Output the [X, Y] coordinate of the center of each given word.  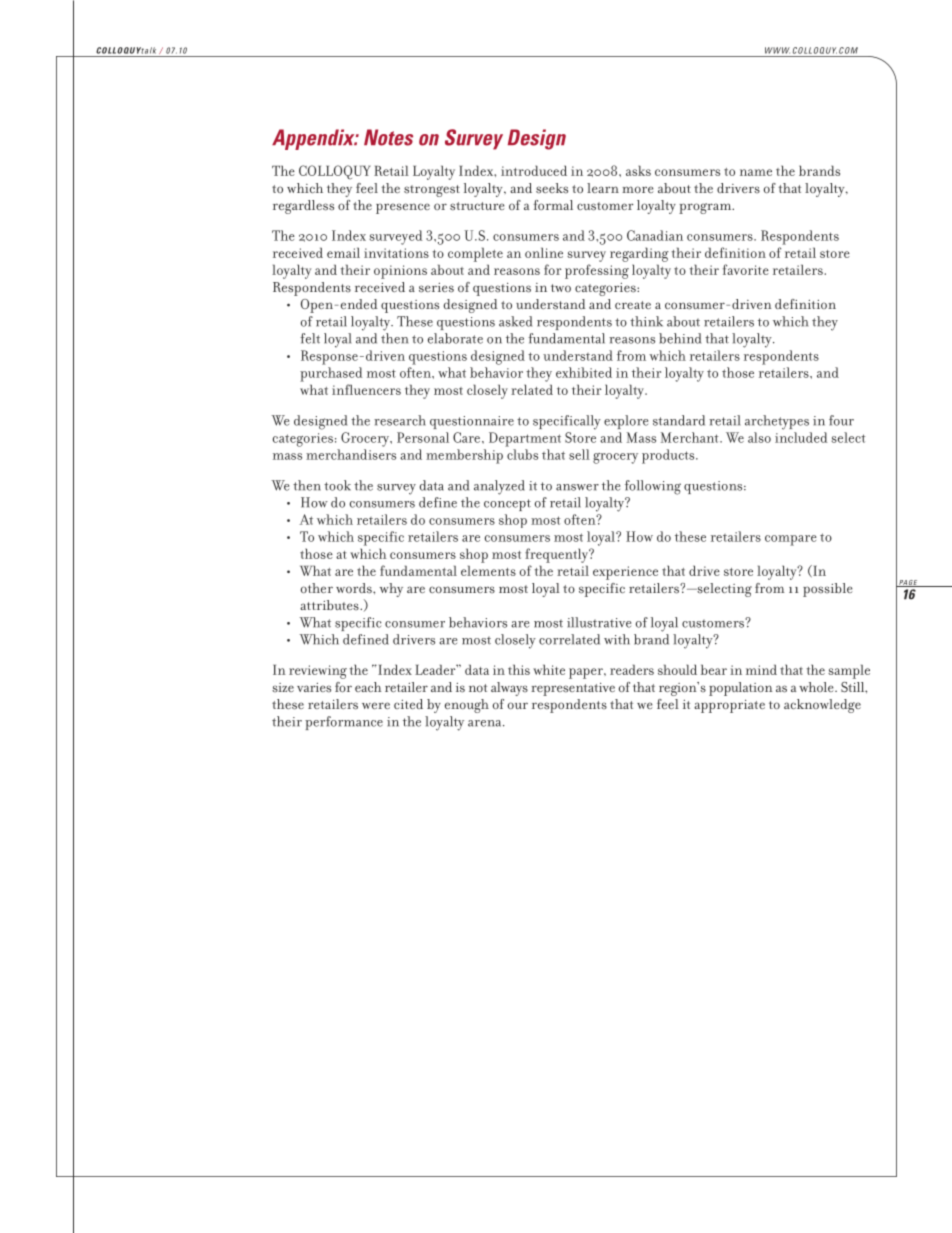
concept [507, 505]
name [756, 172]
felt [310, 338]
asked [515, 321]
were [376, 705]
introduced [534, 170]
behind [680, 338]
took [337, 485]
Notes [388, 137]
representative [573, 689]
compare [791, 540]
